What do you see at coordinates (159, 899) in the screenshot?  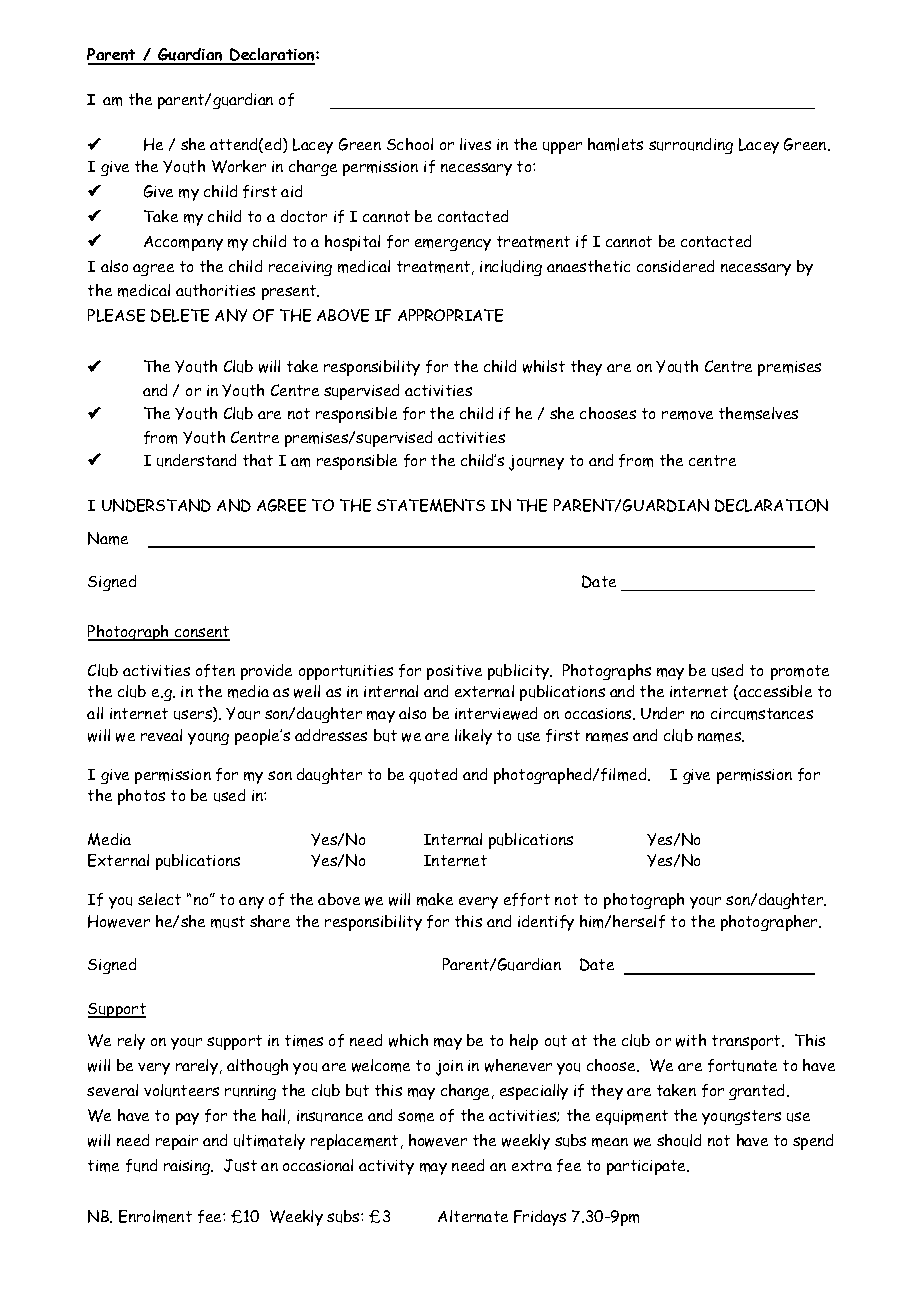 I see `select` at bounding box center [159, 899].
